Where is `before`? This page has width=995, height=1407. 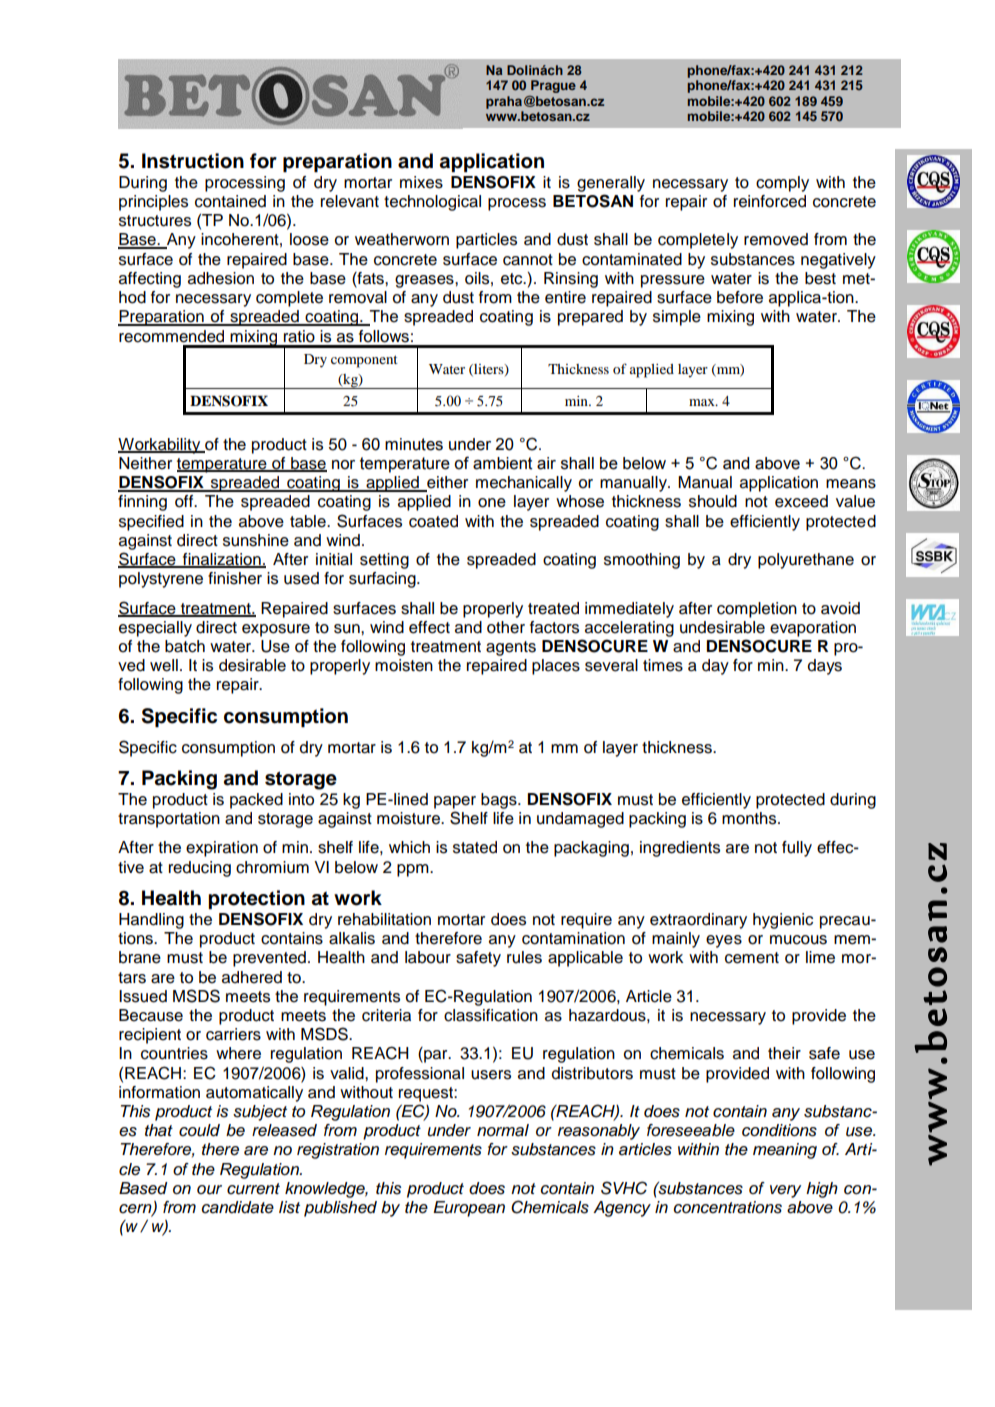
before is located at coordinates (740, 297).
